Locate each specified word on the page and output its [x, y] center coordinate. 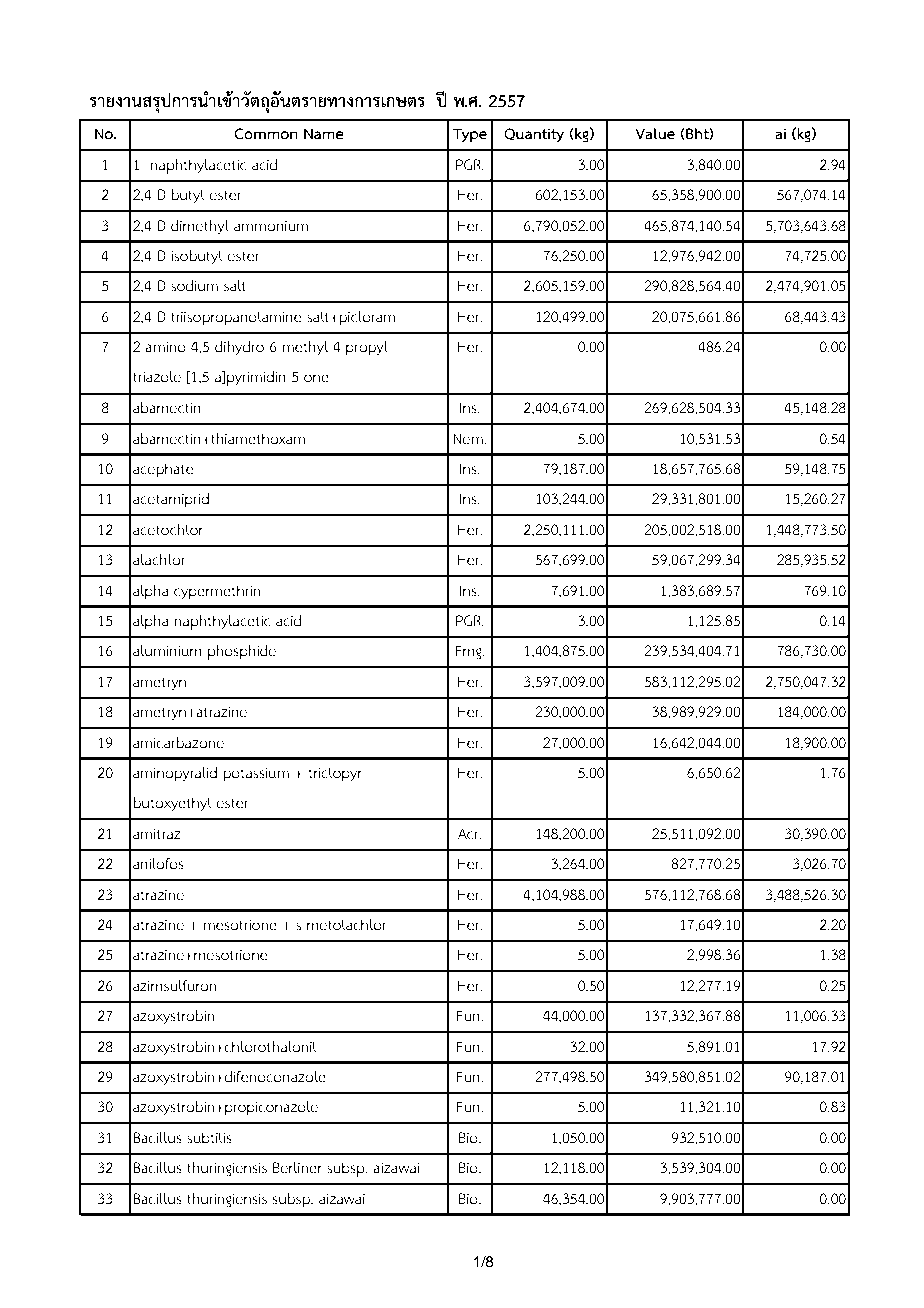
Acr [469, 834]
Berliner [297, 1168]
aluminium [167, 651]
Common [266, 134]
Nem [469, 439]
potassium [256, 775]
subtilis [209, 1138]
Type [469, 135]
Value [655, 134]
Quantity [534, 135]
